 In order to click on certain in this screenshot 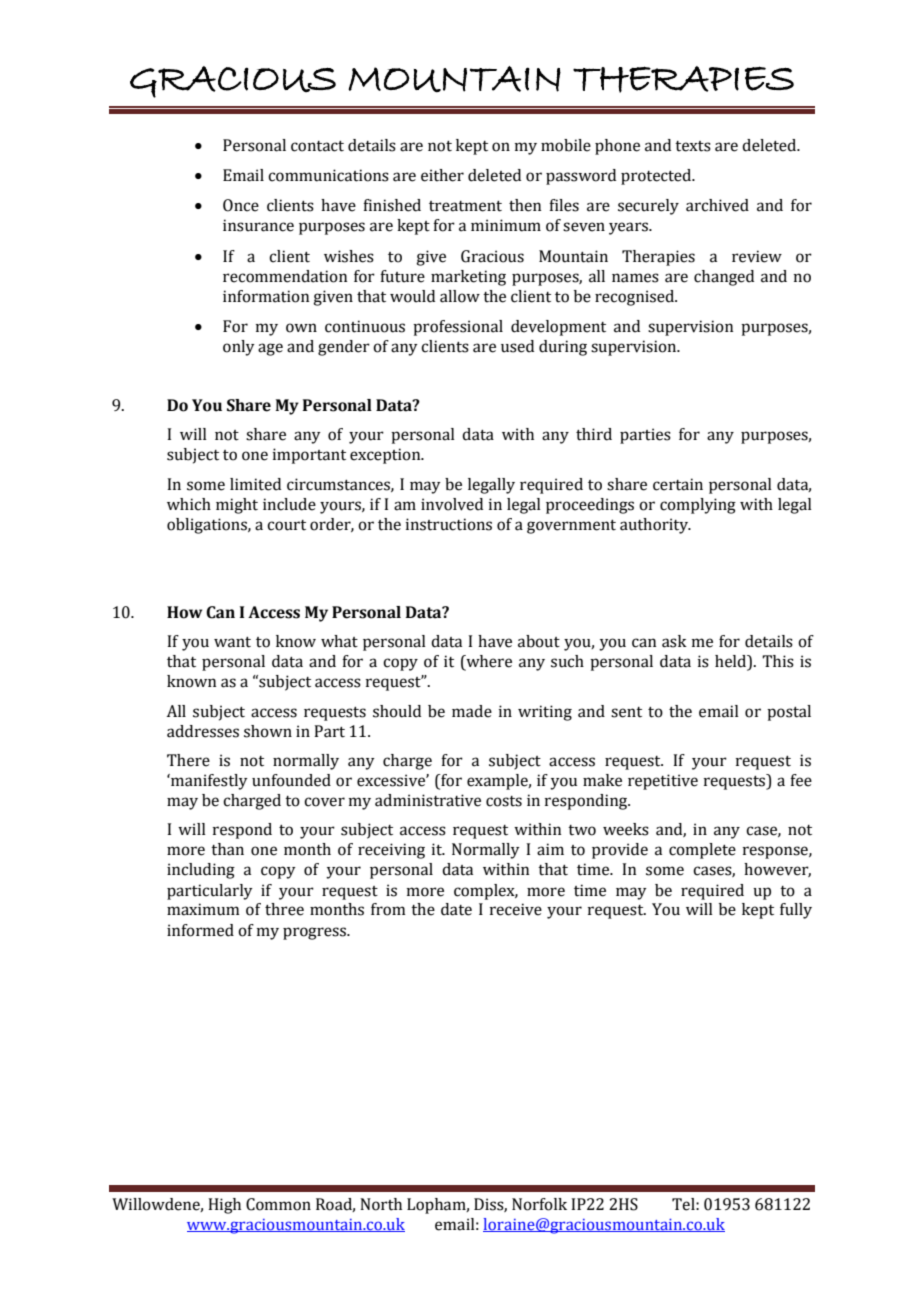, I will do `click(678, 484)`.
